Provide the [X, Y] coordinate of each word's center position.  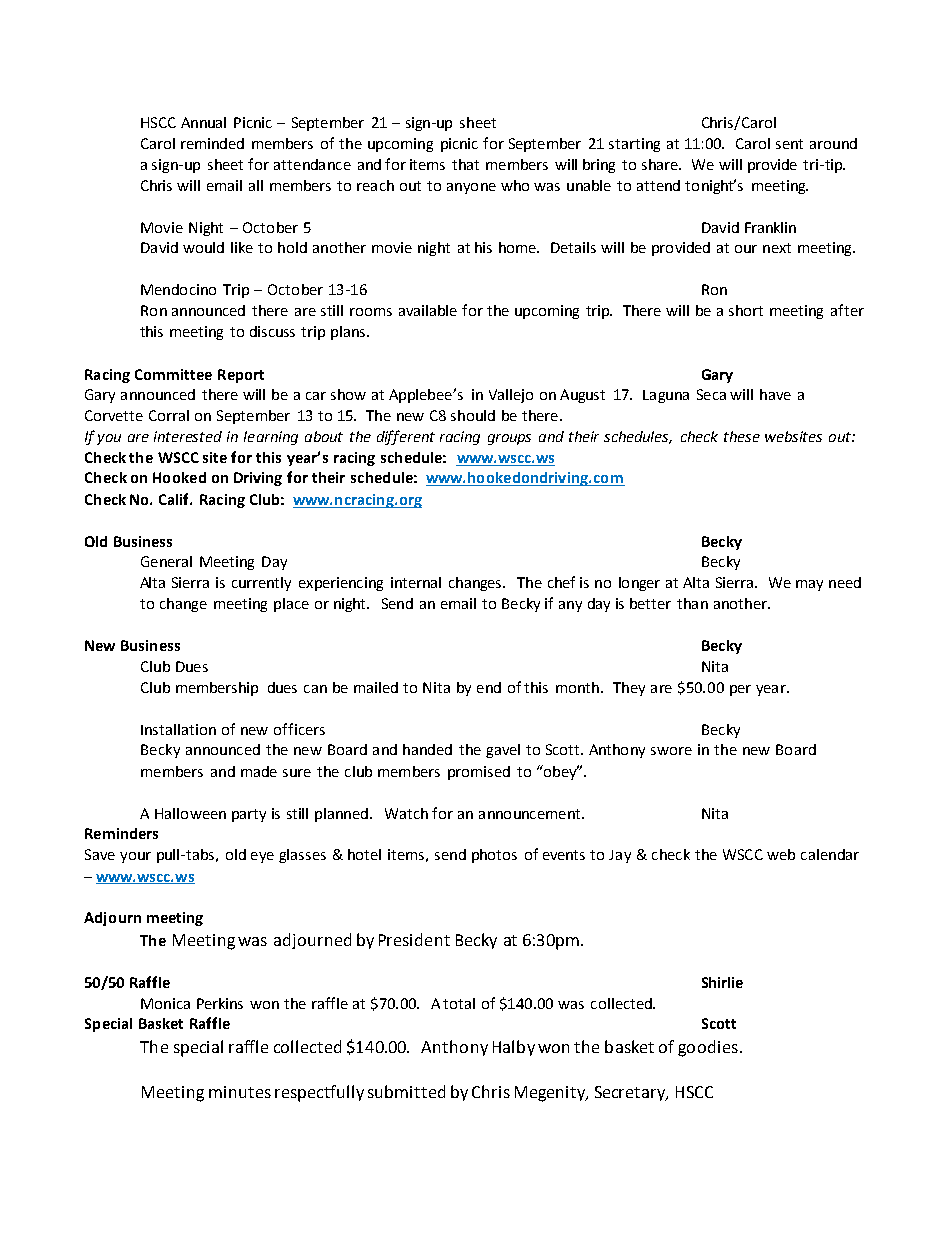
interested [188, 436]
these [742, 436]
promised [479, 773]
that [465, 164]
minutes [240, 1092]
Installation [178, 729]
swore [671, 751]
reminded [212, 143]
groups [509, 439]
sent [789, 144]
